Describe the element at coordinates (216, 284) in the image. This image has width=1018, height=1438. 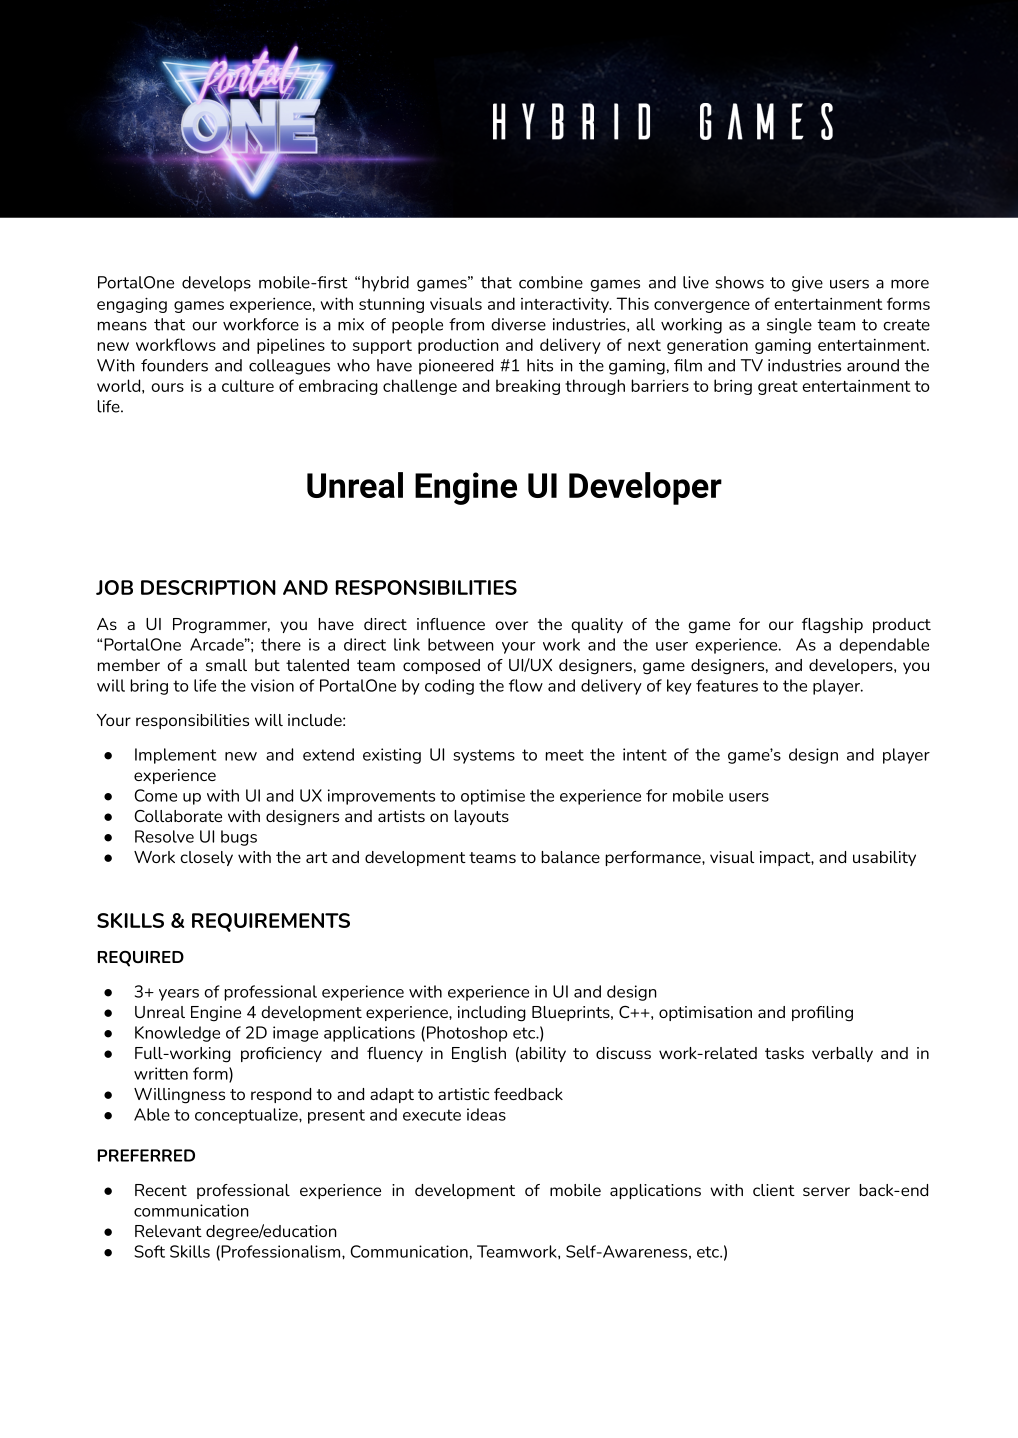
I see `develops` at that location.
